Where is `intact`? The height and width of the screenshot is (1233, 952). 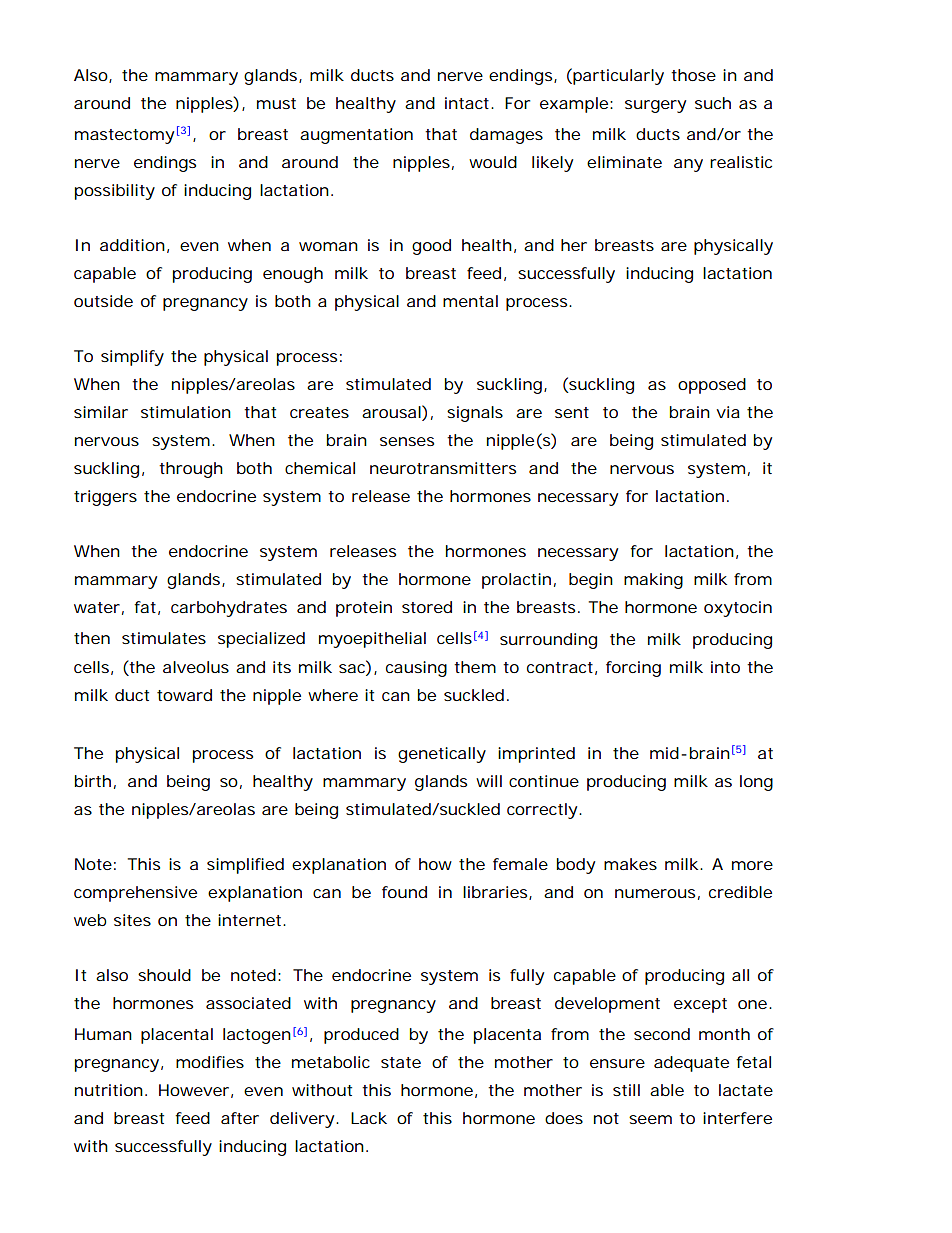
intact is located at coordinates (469, 103).
